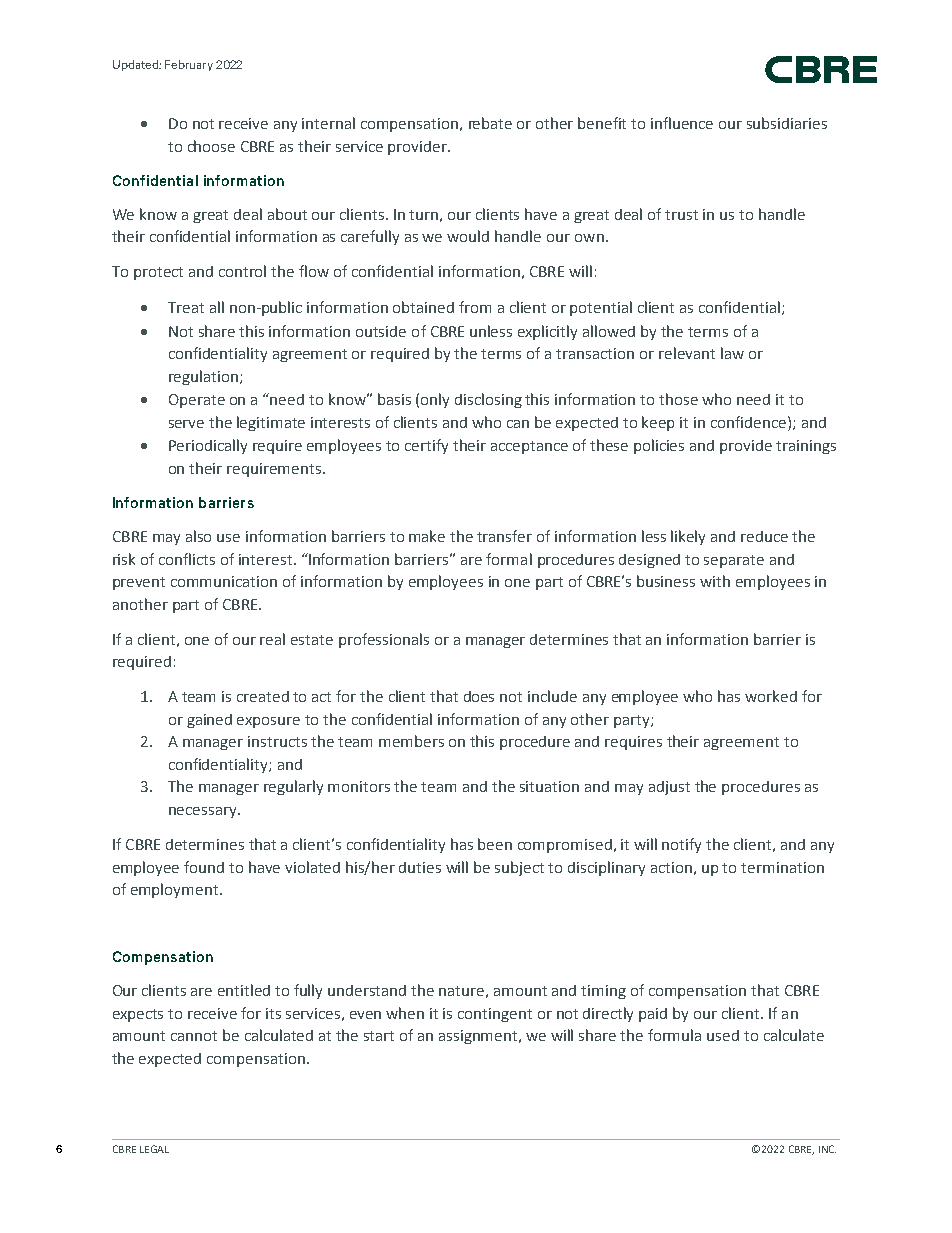 The image size is (952, 1233). What do you see at coordinates (715, 581) in the page?
I see `with` at bounding box center [715, 581].
